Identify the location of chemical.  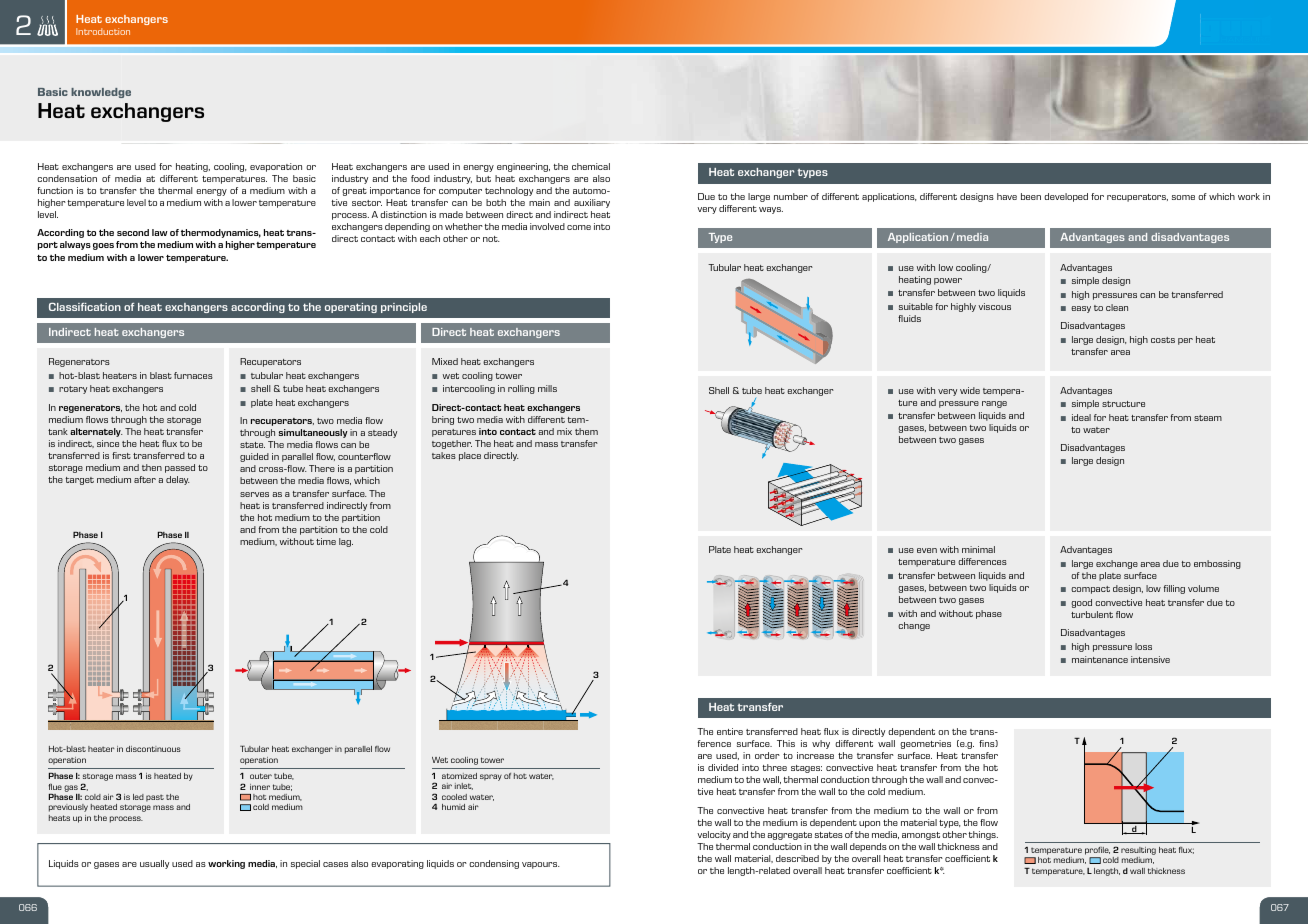
(591, 166).
